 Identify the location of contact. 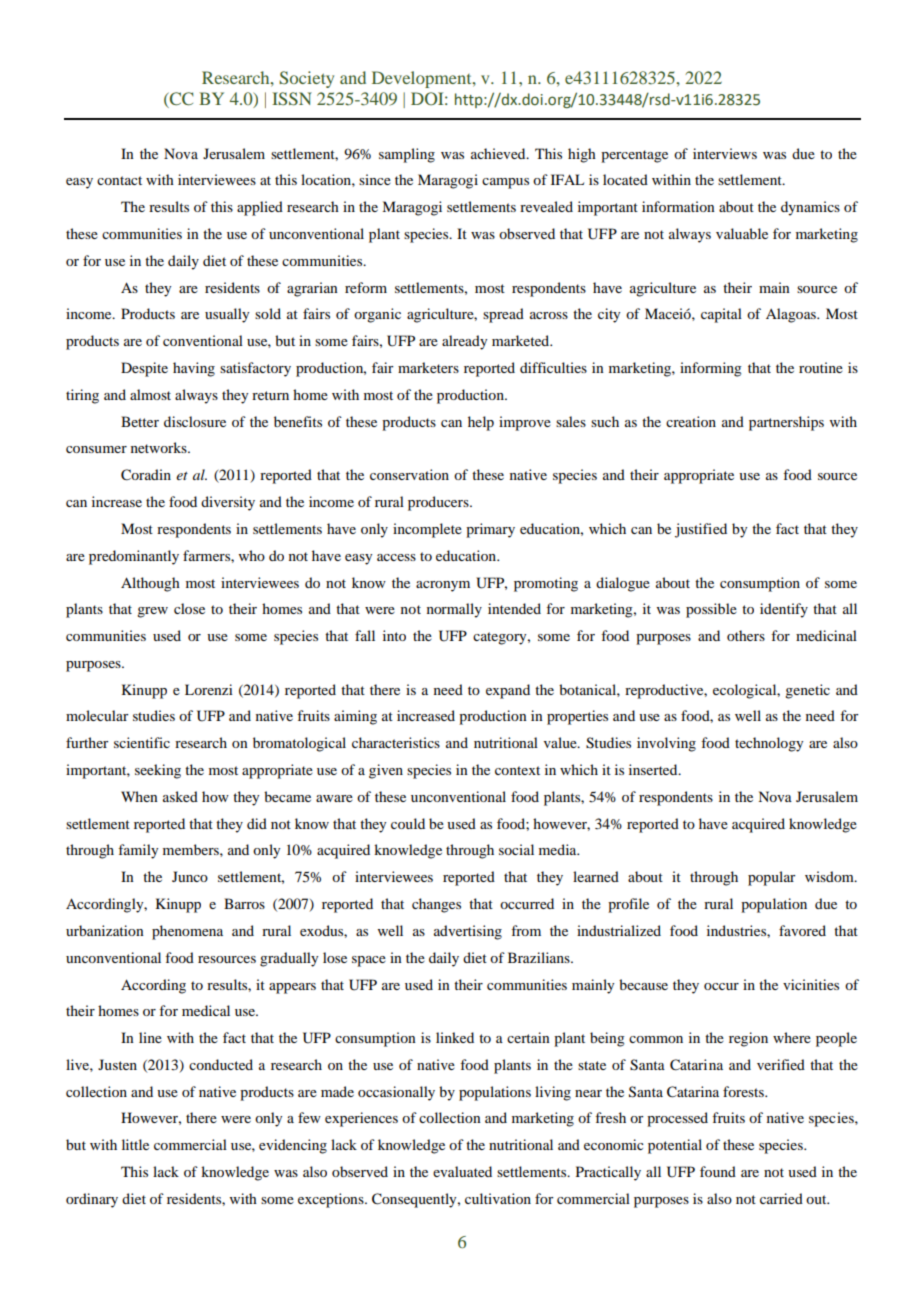
(119, 180).
